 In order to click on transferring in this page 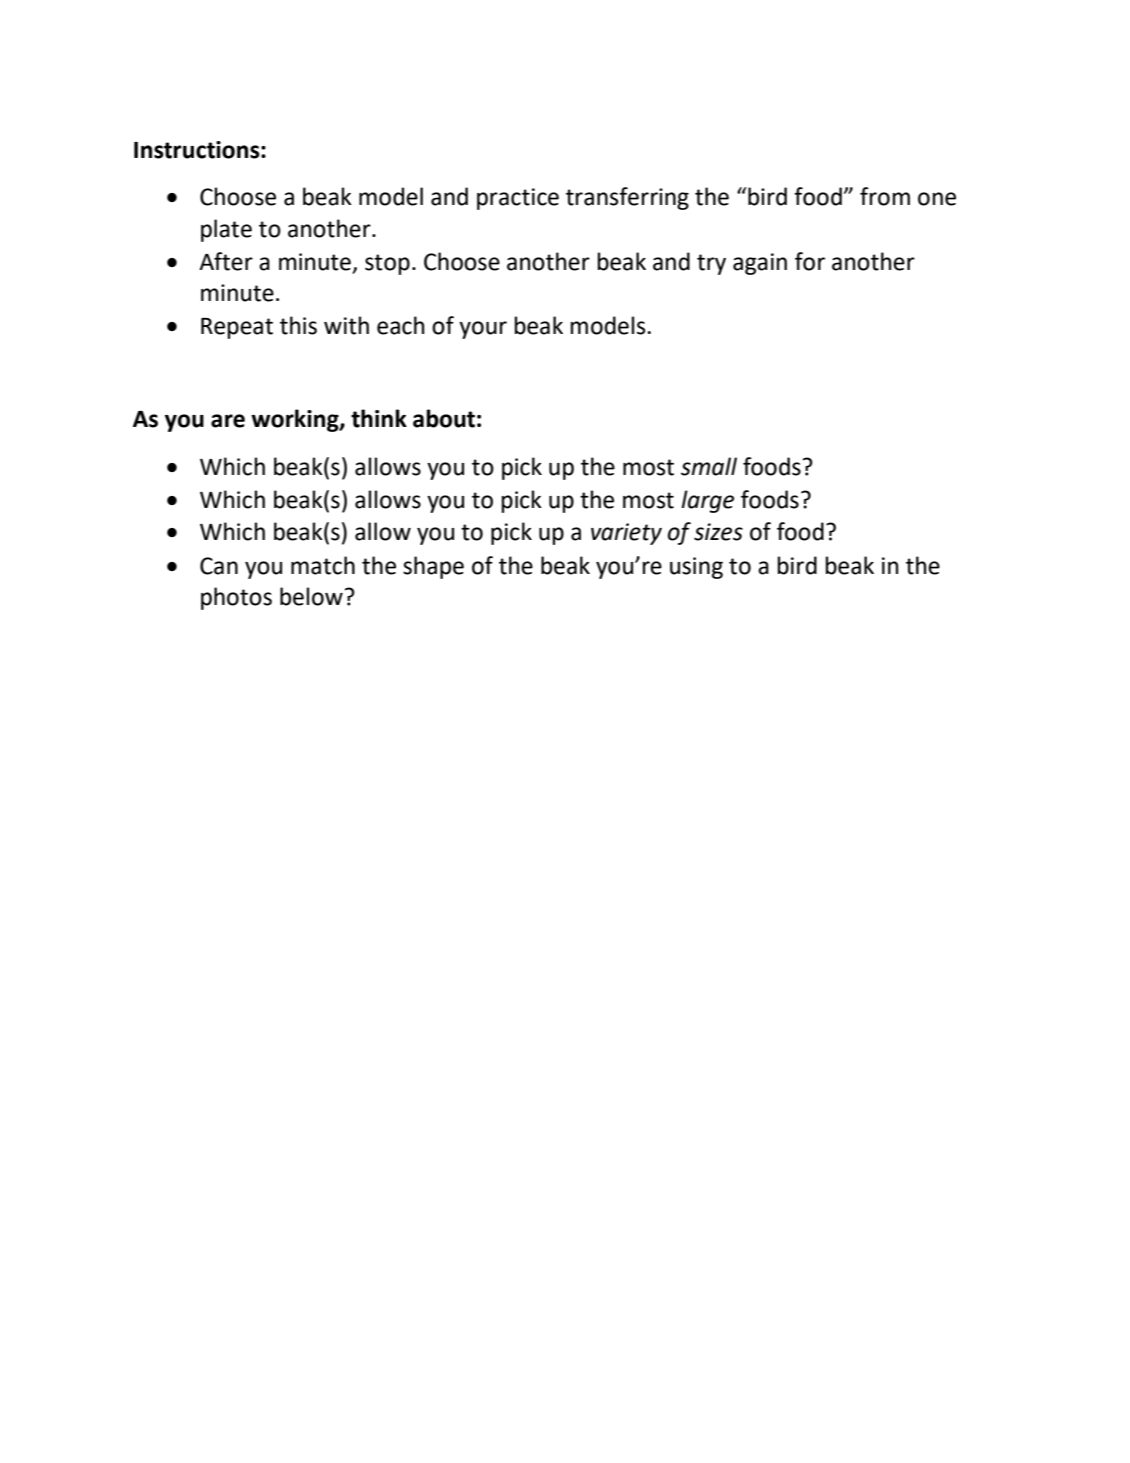, I will do `click(627, 198)`.
